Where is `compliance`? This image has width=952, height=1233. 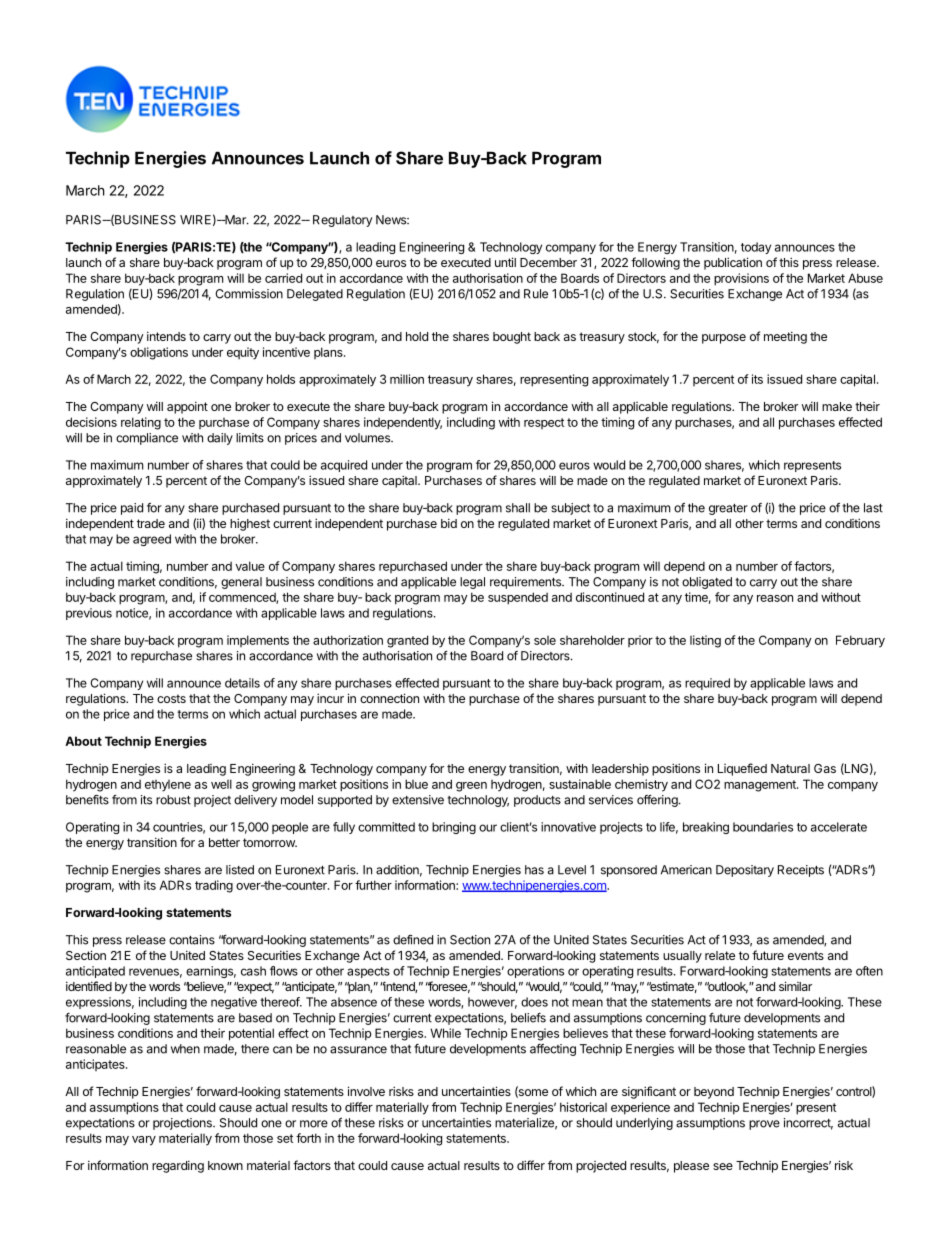
compliance is located at coordinates (147, 439).
